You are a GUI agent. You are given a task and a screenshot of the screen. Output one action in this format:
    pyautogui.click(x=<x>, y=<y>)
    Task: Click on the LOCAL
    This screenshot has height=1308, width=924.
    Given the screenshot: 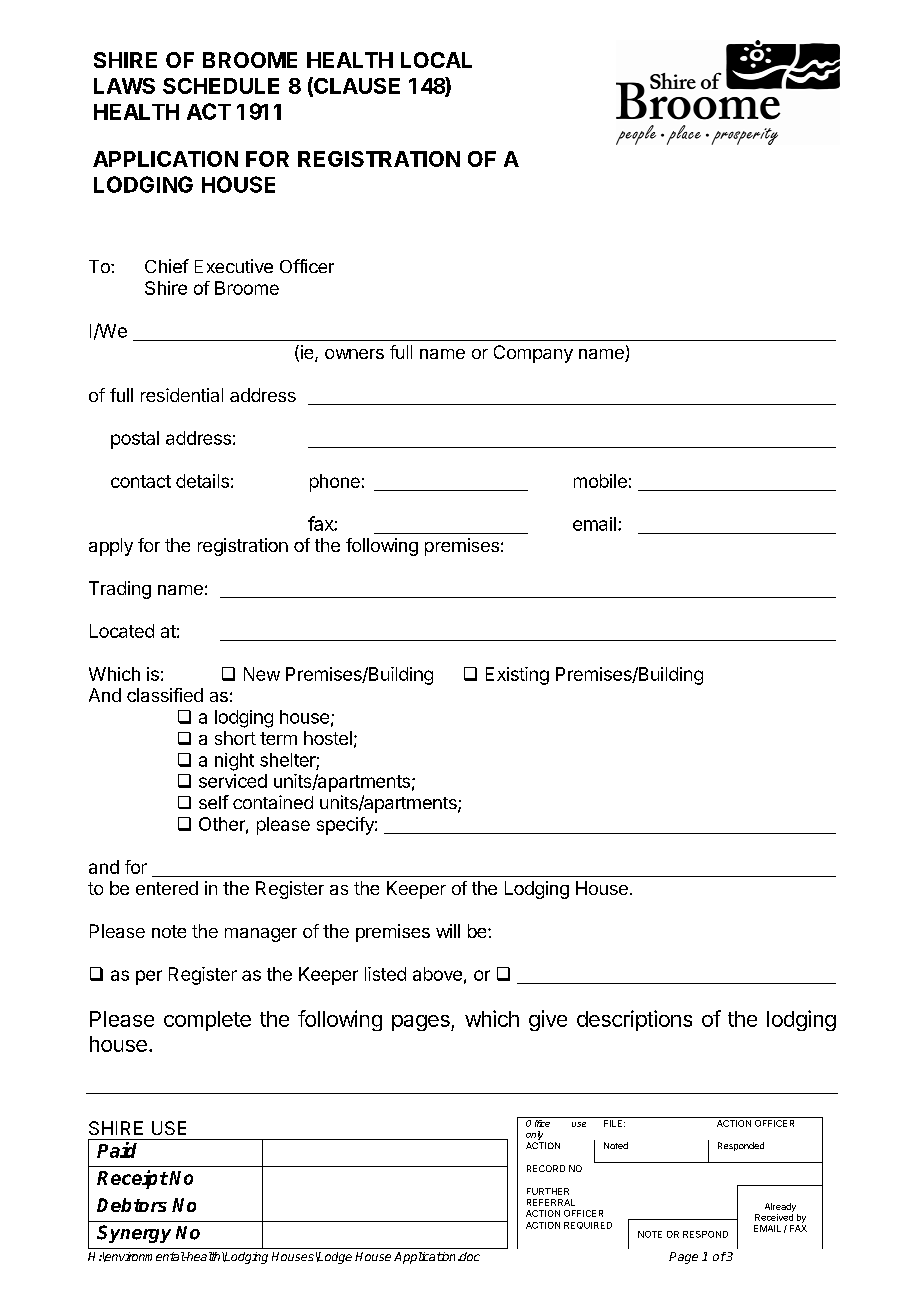 What is the action you would take?
    pyautogui.click(x=436, y=60)
